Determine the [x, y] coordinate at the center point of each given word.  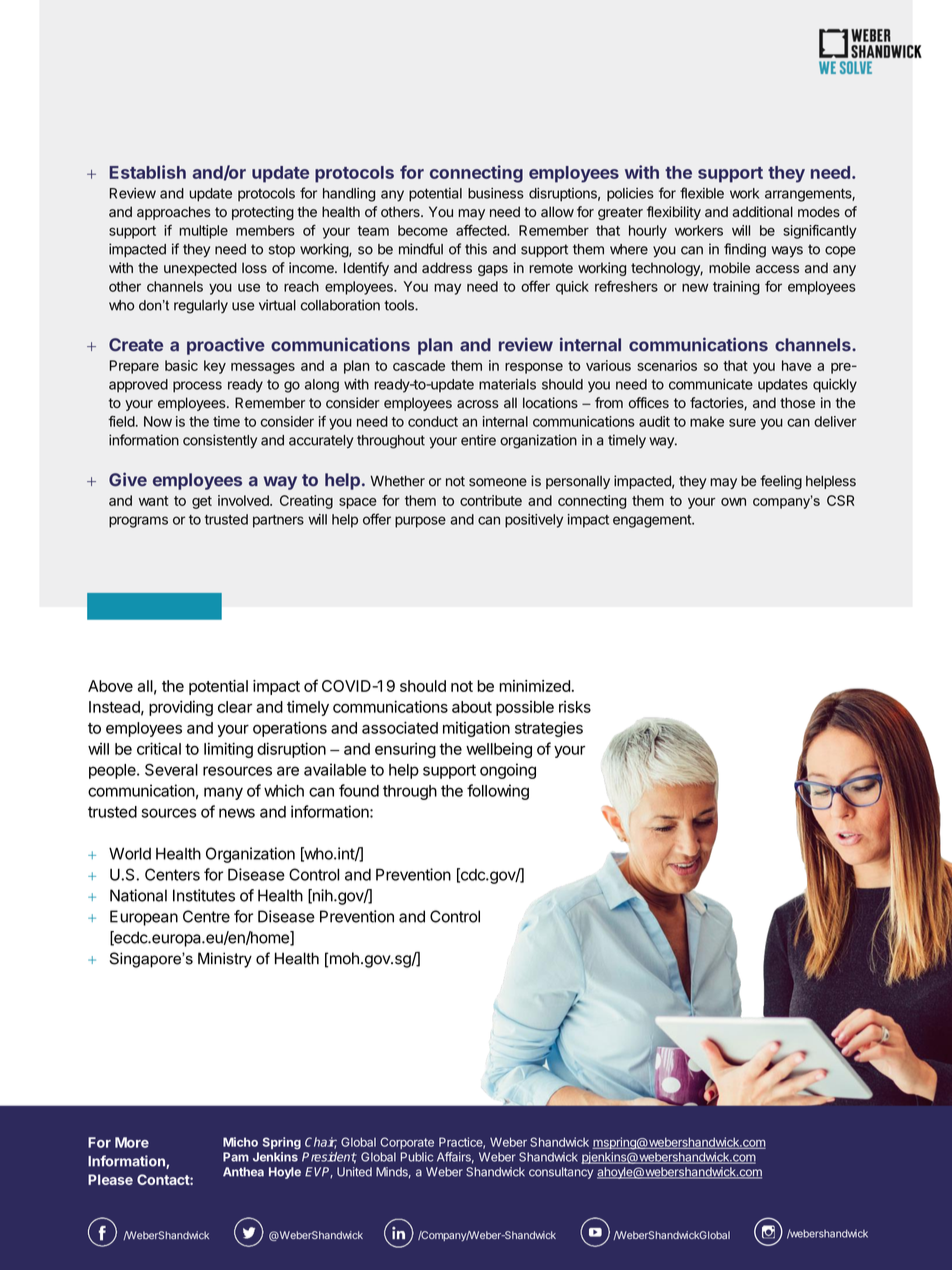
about [472, 707]
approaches [174, 213]
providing [181, 708]
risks [575, 707]
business [496, 193]
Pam [236, 1157]
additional [762, 212]
